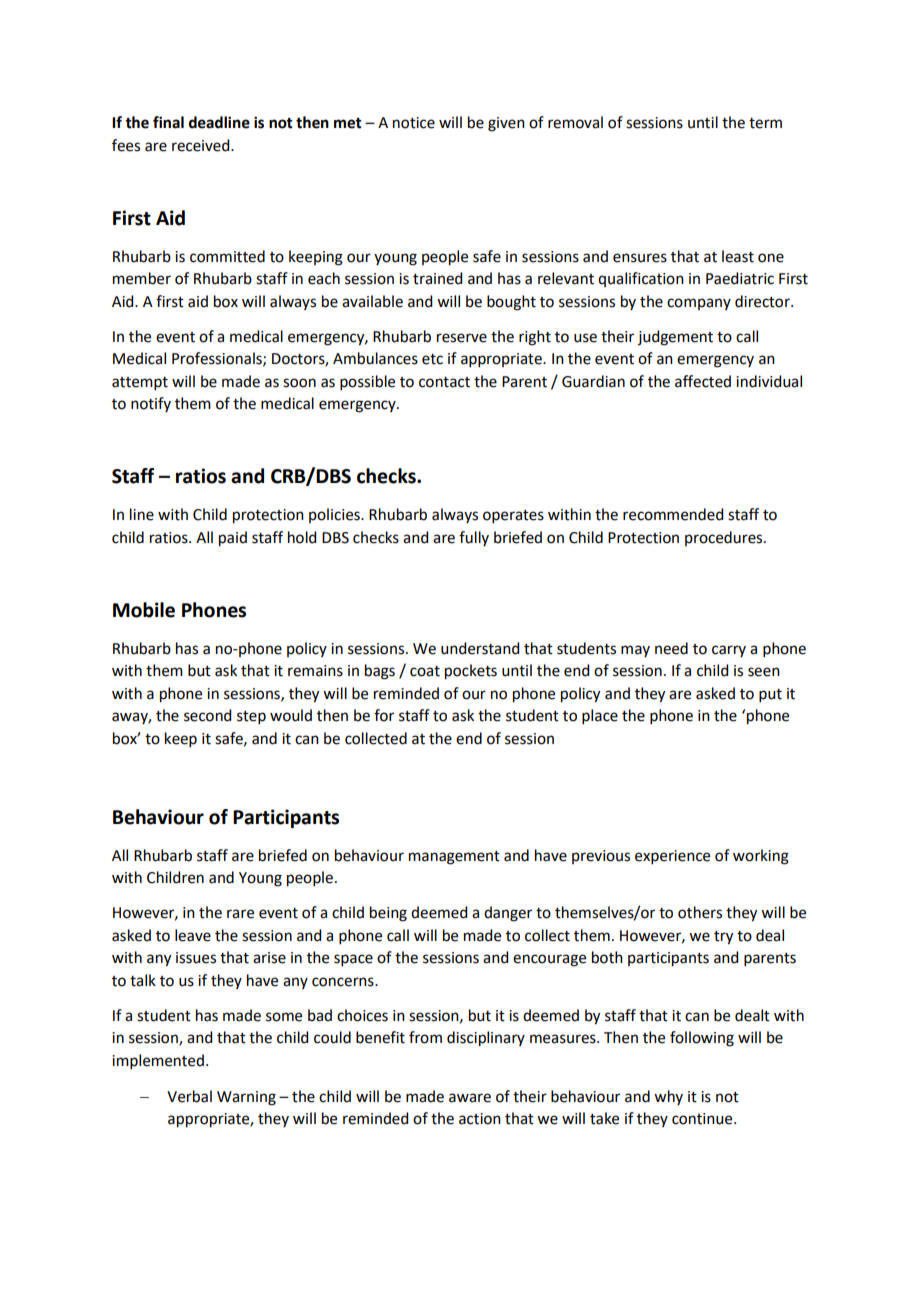  Describe the element at coordinates (151, 404) in the page. I see `notify` at that location.
